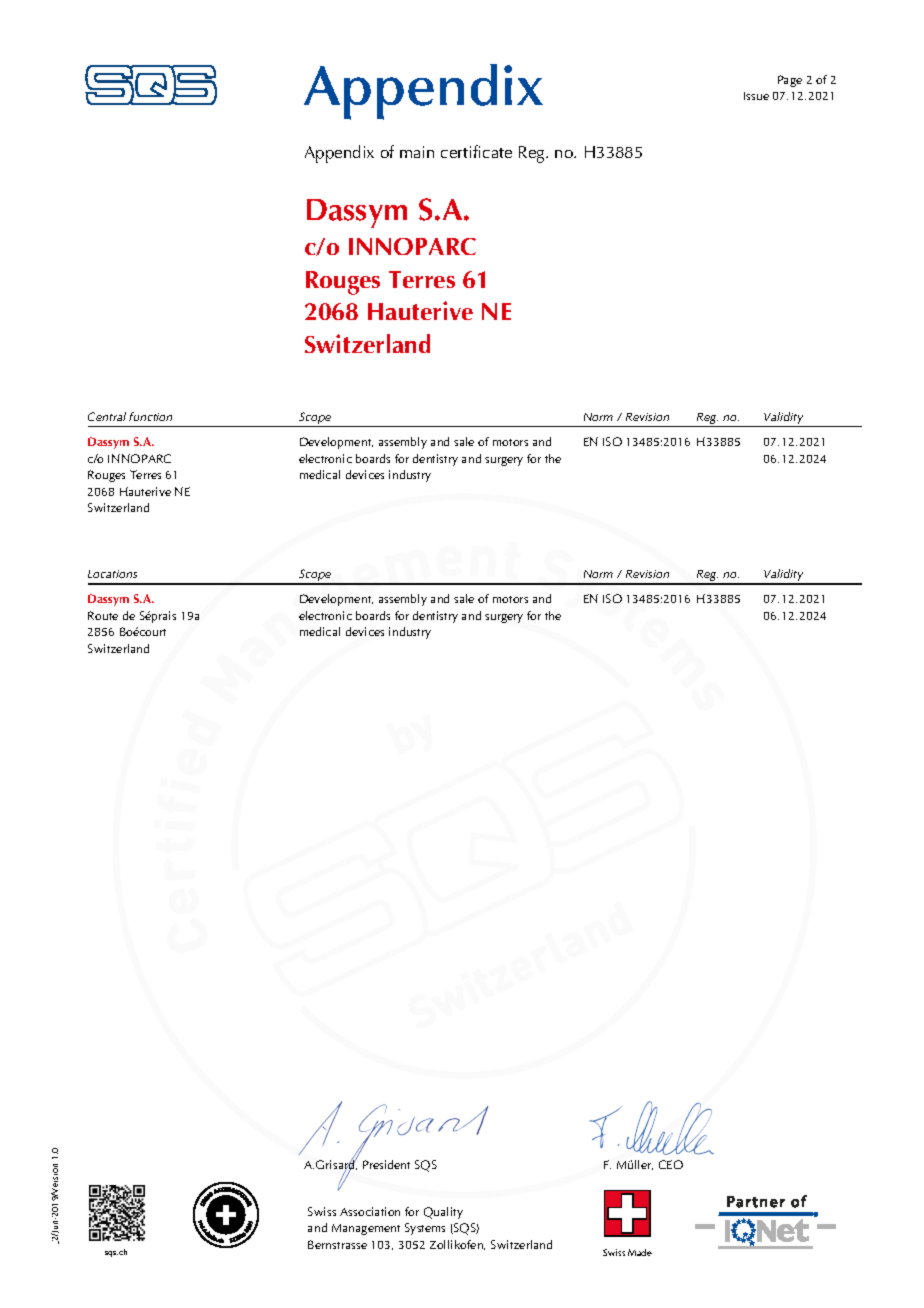  I want to click on Locations, so click(112, 574).
